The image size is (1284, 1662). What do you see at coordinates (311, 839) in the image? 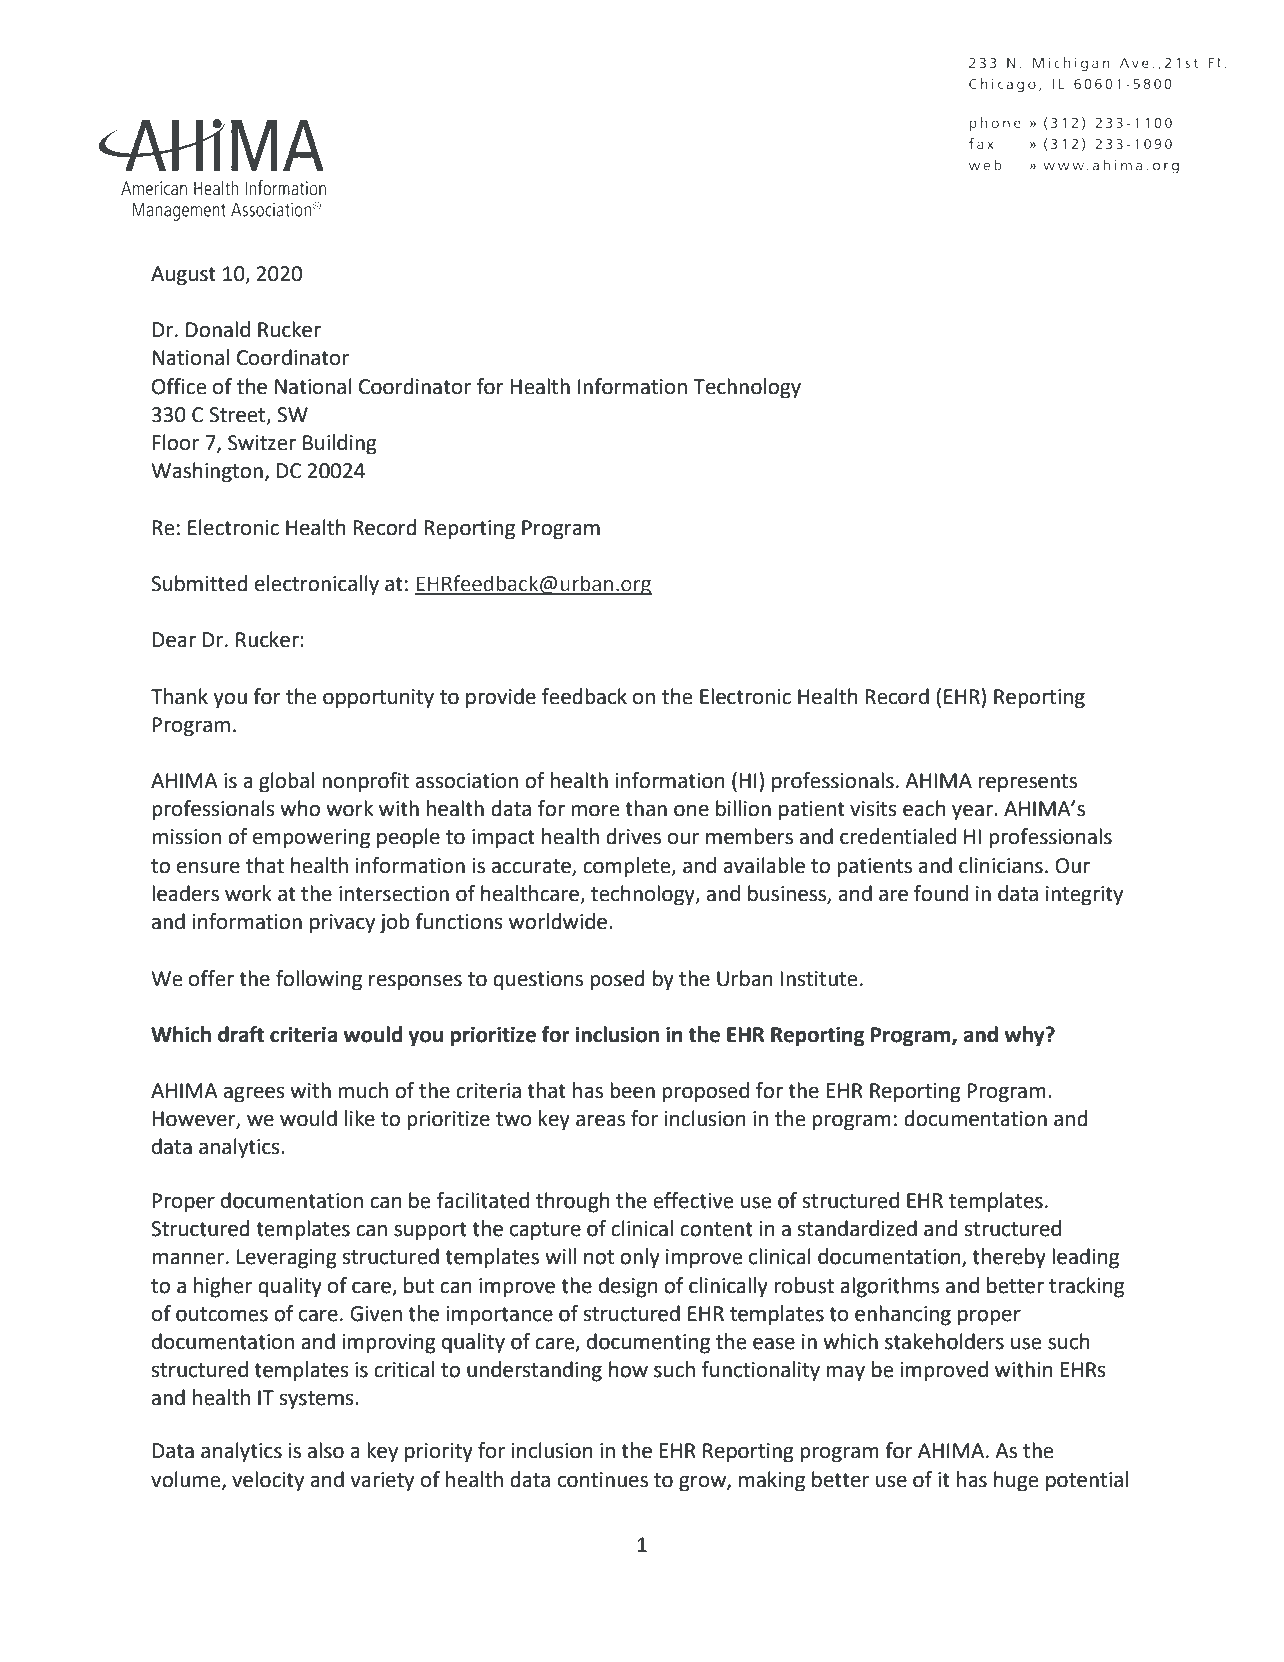
I see `empowering` at bounding box center [311, 839].
